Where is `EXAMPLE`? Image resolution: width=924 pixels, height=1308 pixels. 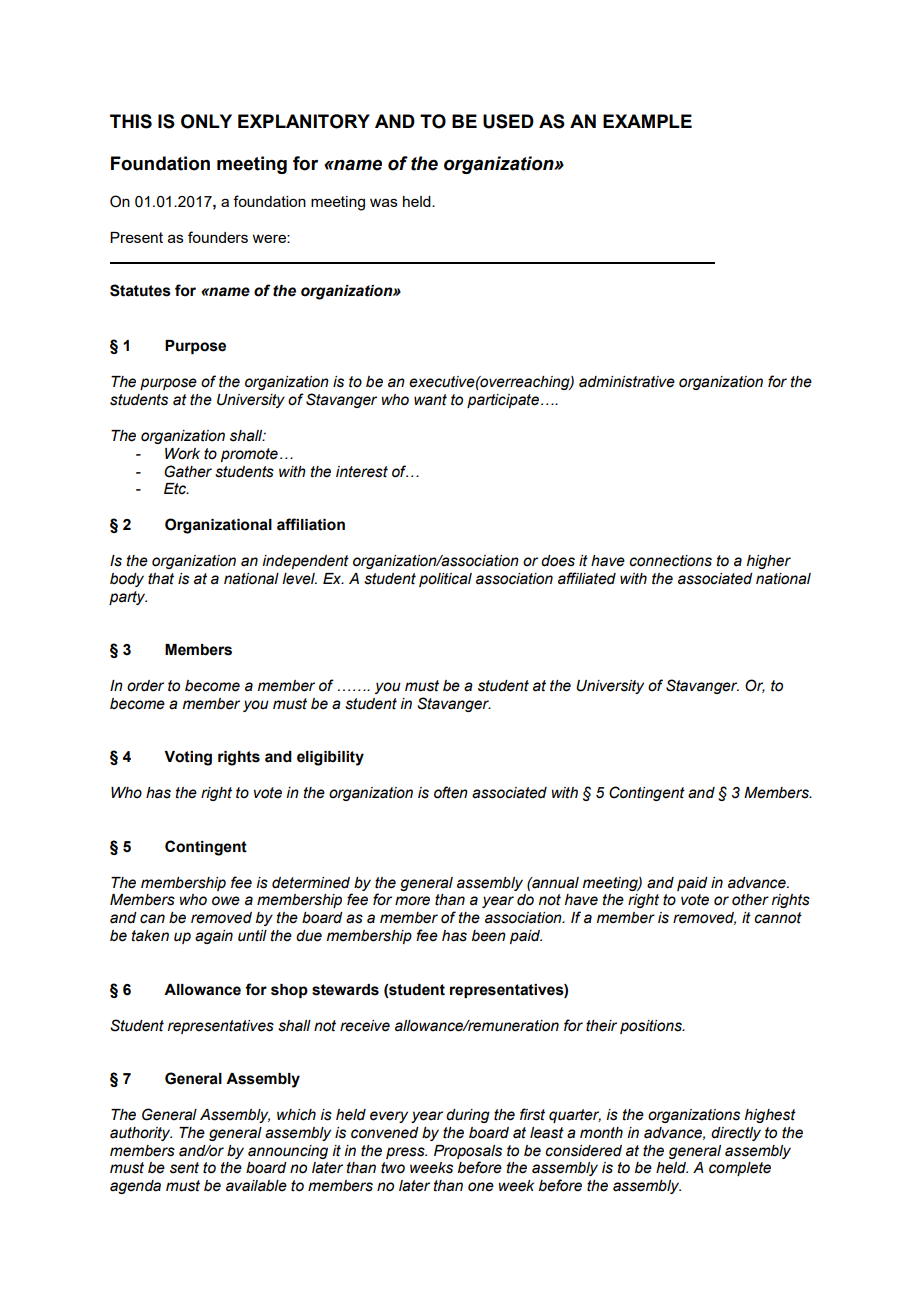 EXAMPLE is located at coordinates (647, 121).
